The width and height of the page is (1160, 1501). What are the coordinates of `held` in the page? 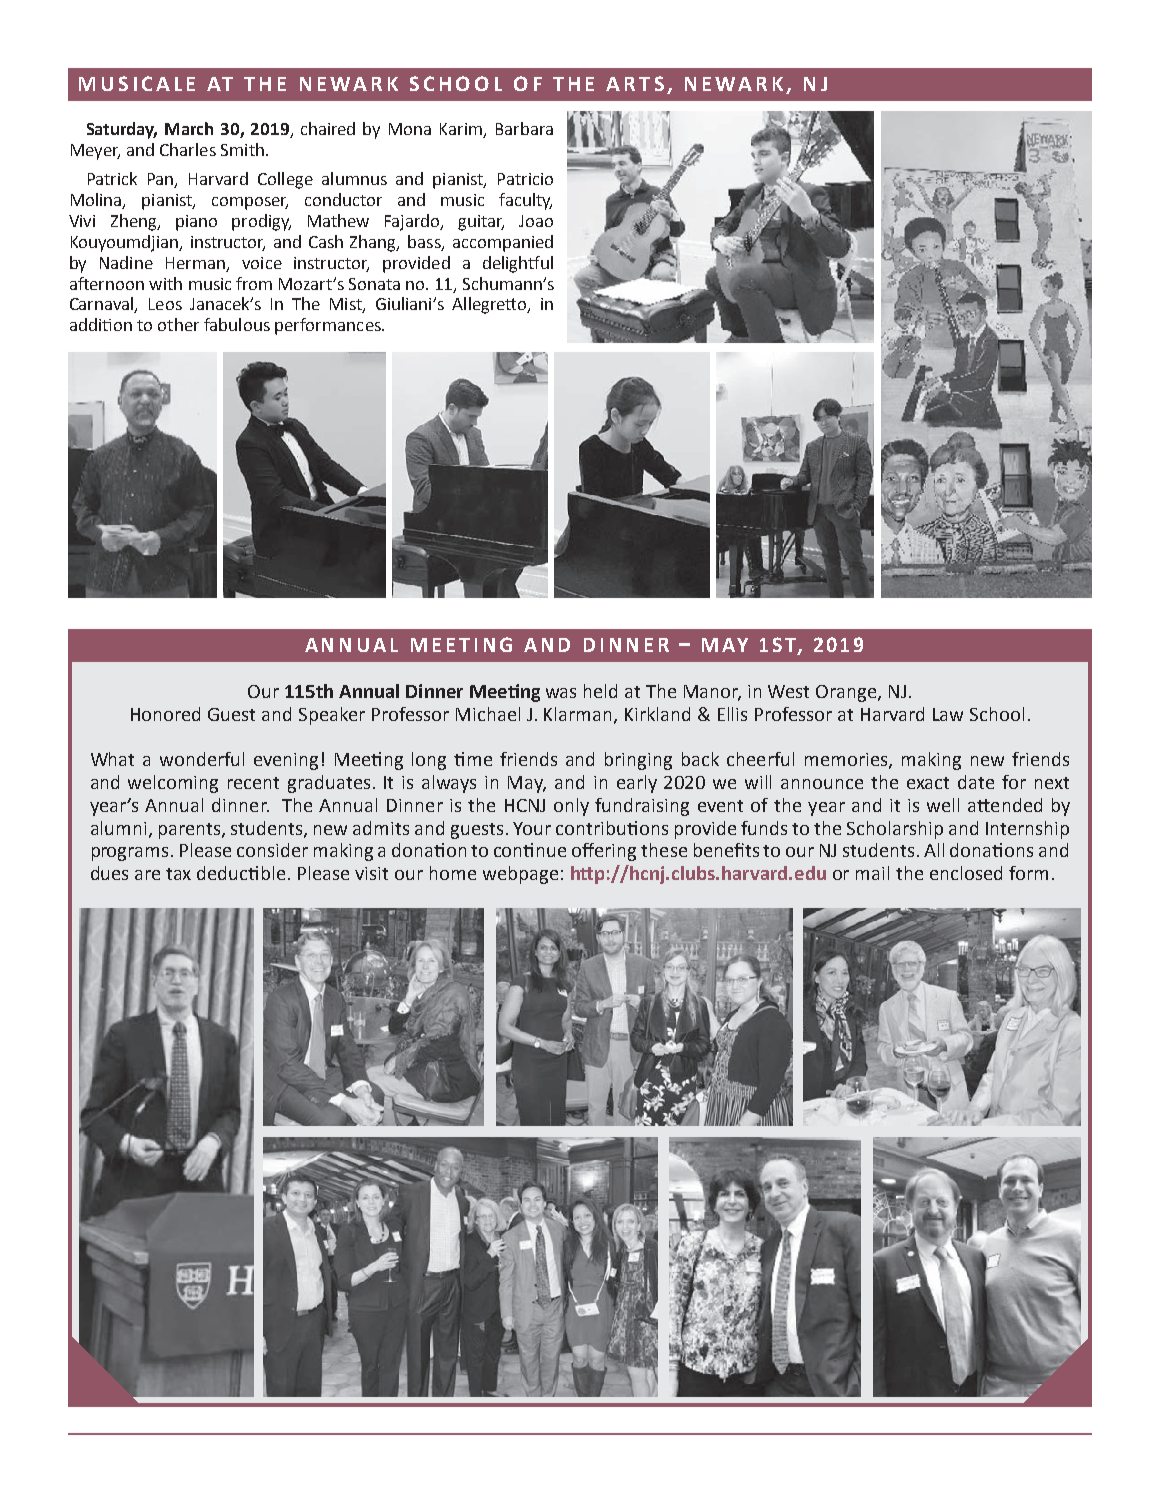 It's located at (600, 691).
